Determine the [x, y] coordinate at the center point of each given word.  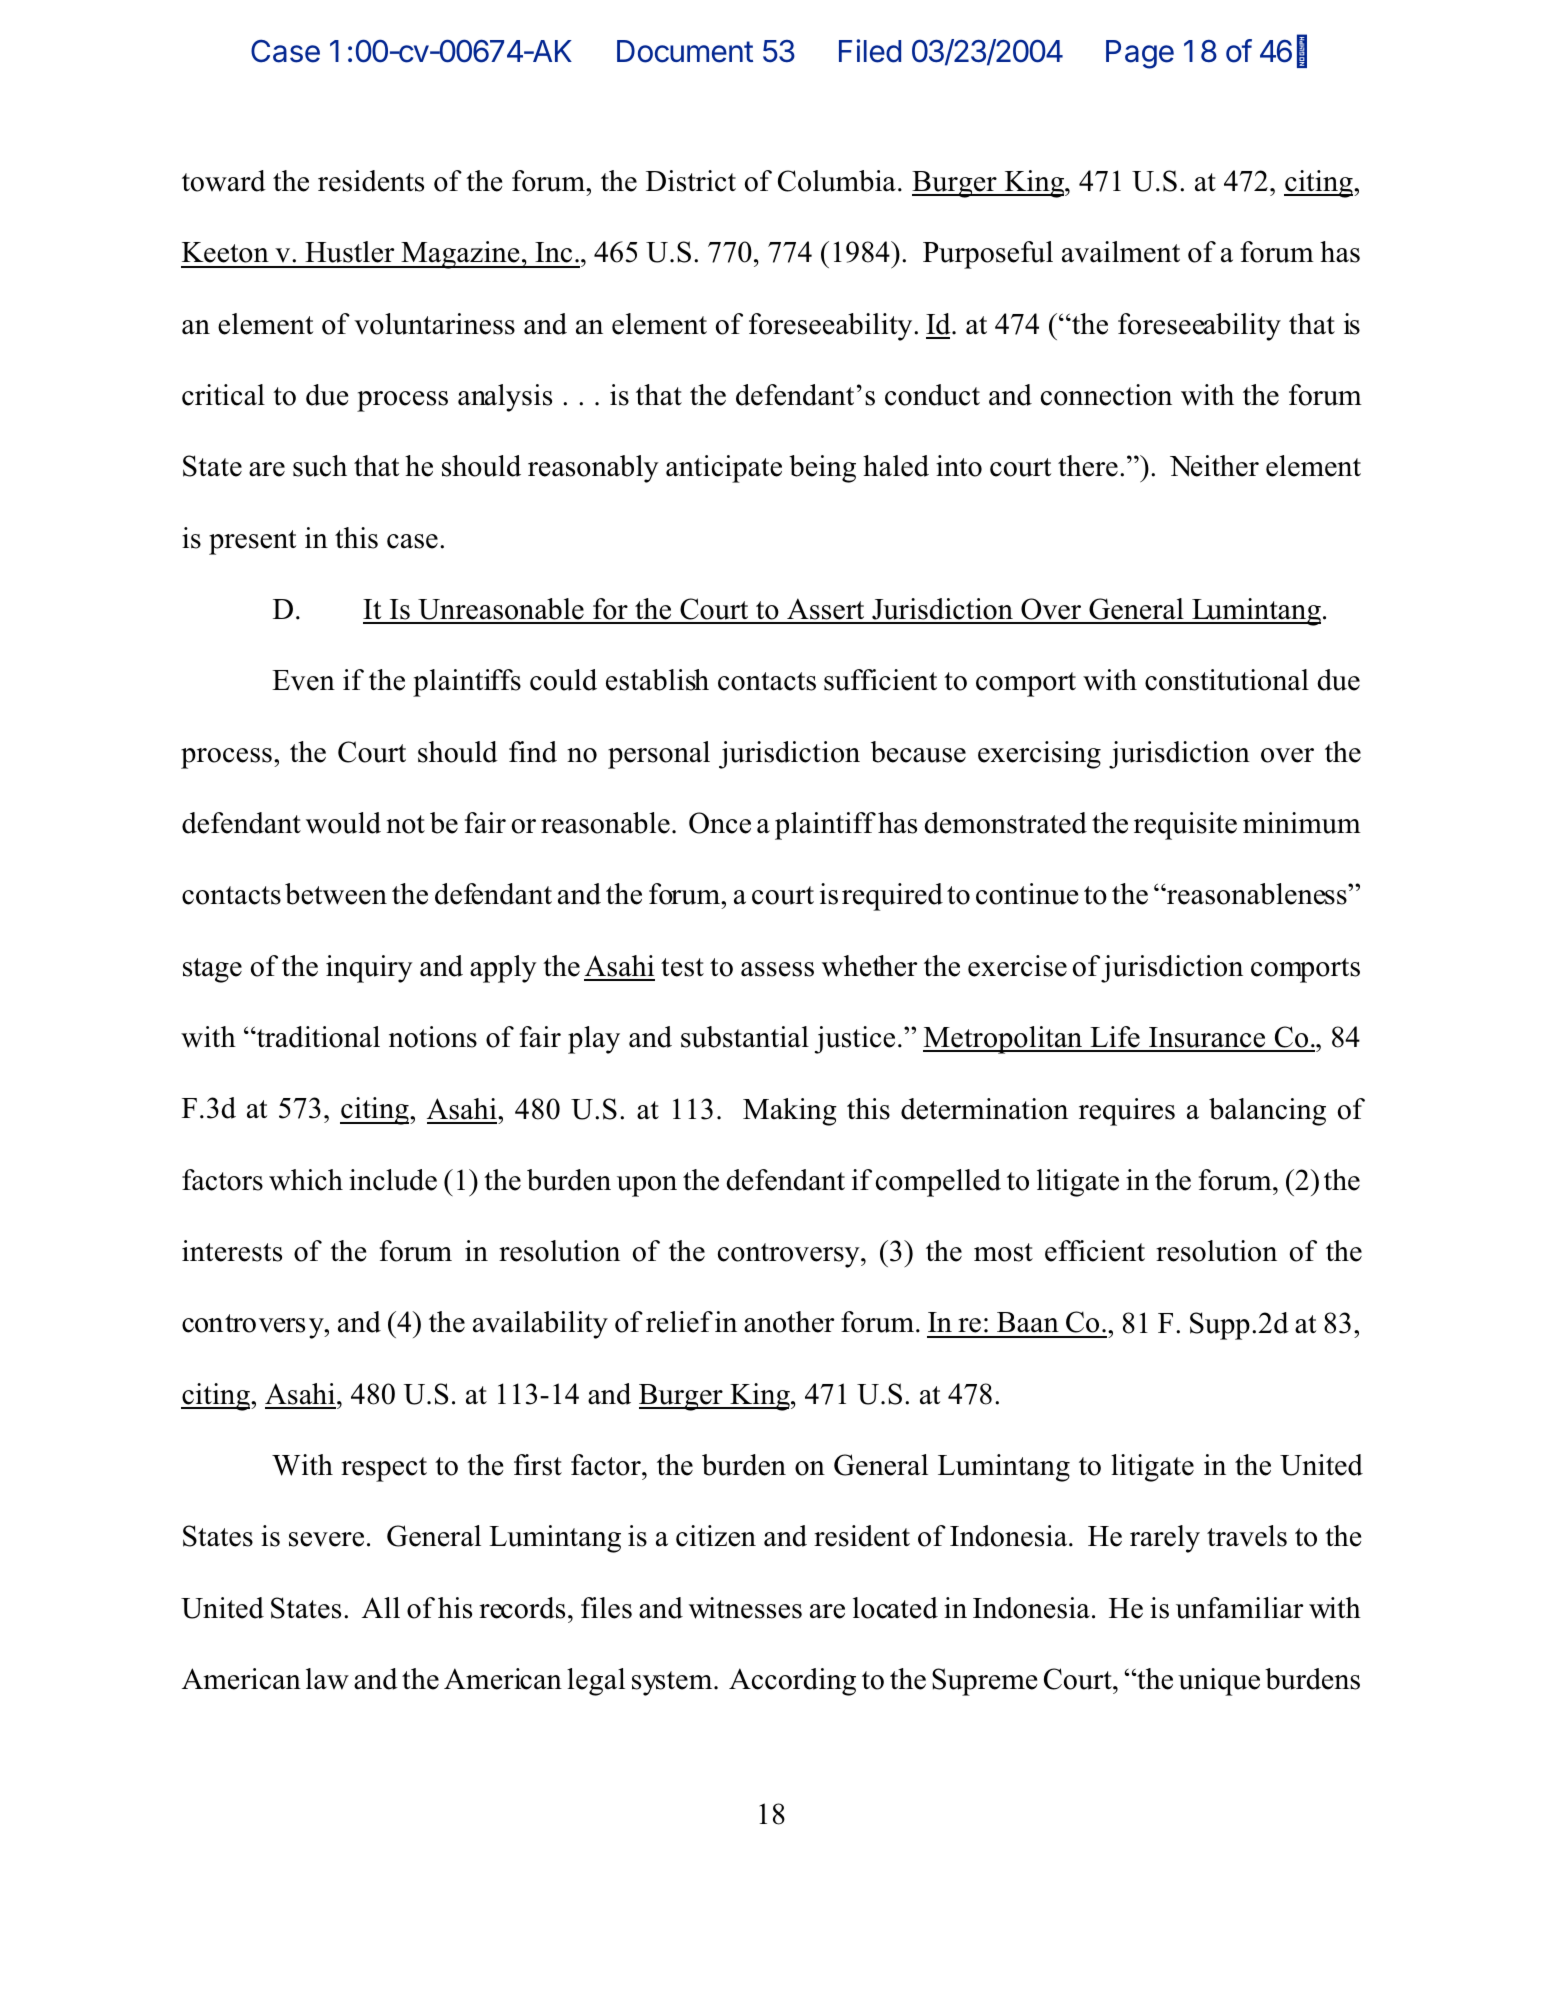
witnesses [745, 1608]
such [320, 466]
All [381, 1607]
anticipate [724, 469]
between [336, 894]
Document [685, 51]
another [789, 1322]
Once [720, 823]
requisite [1185, 826]
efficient [1095, 1251]
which [306, 1180]
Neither [1214, 466]
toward [224, 181]
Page [1140, 54]
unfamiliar [1239, 1608]
